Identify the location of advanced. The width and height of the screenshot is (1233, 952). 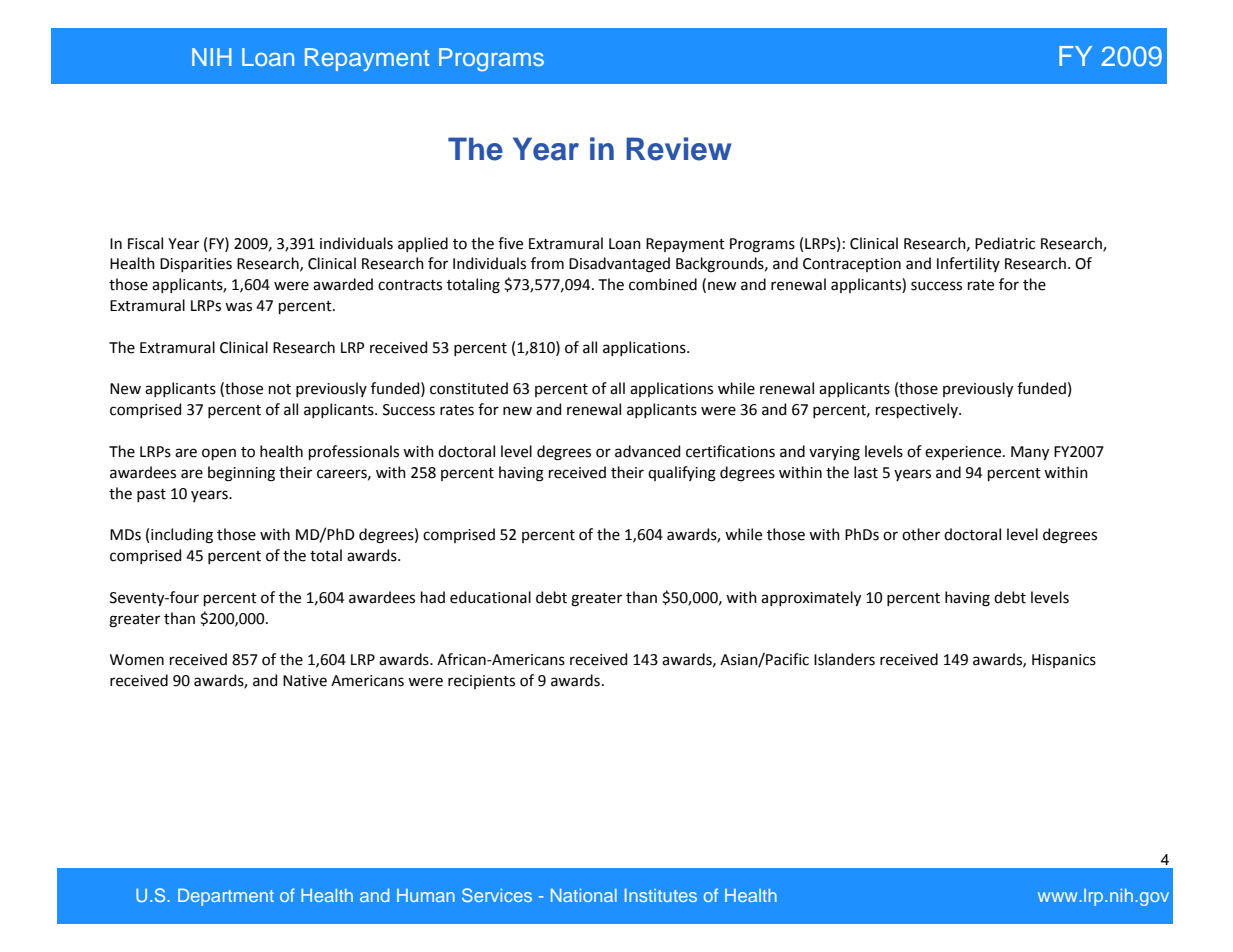
(647, 451).
